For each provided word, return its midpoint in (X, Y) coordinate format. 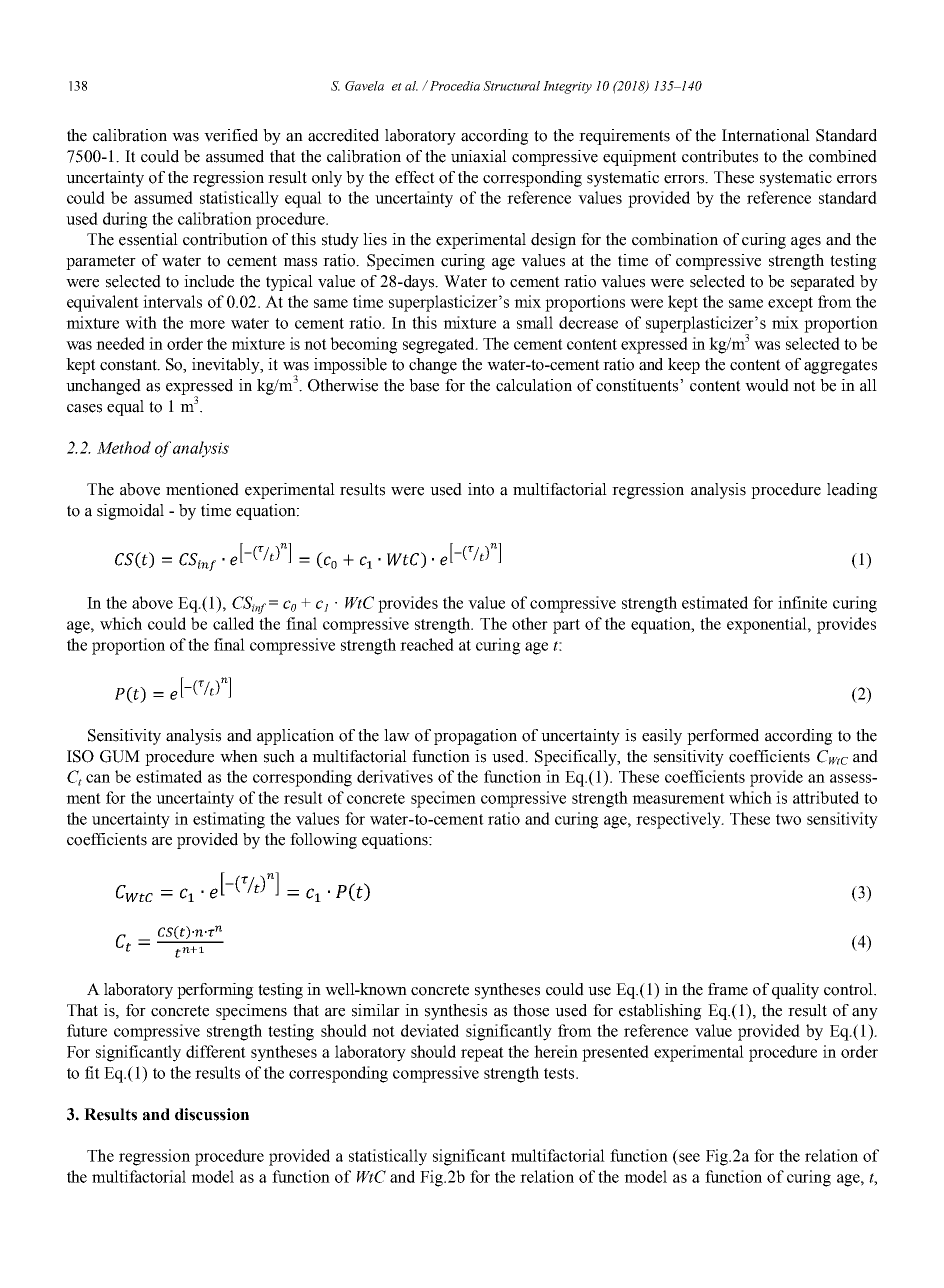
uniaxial (479, 156)
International (766, 135)
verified (231, 135)
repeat (482, 1054)
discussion (212, 1114)
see (689, 1157)
